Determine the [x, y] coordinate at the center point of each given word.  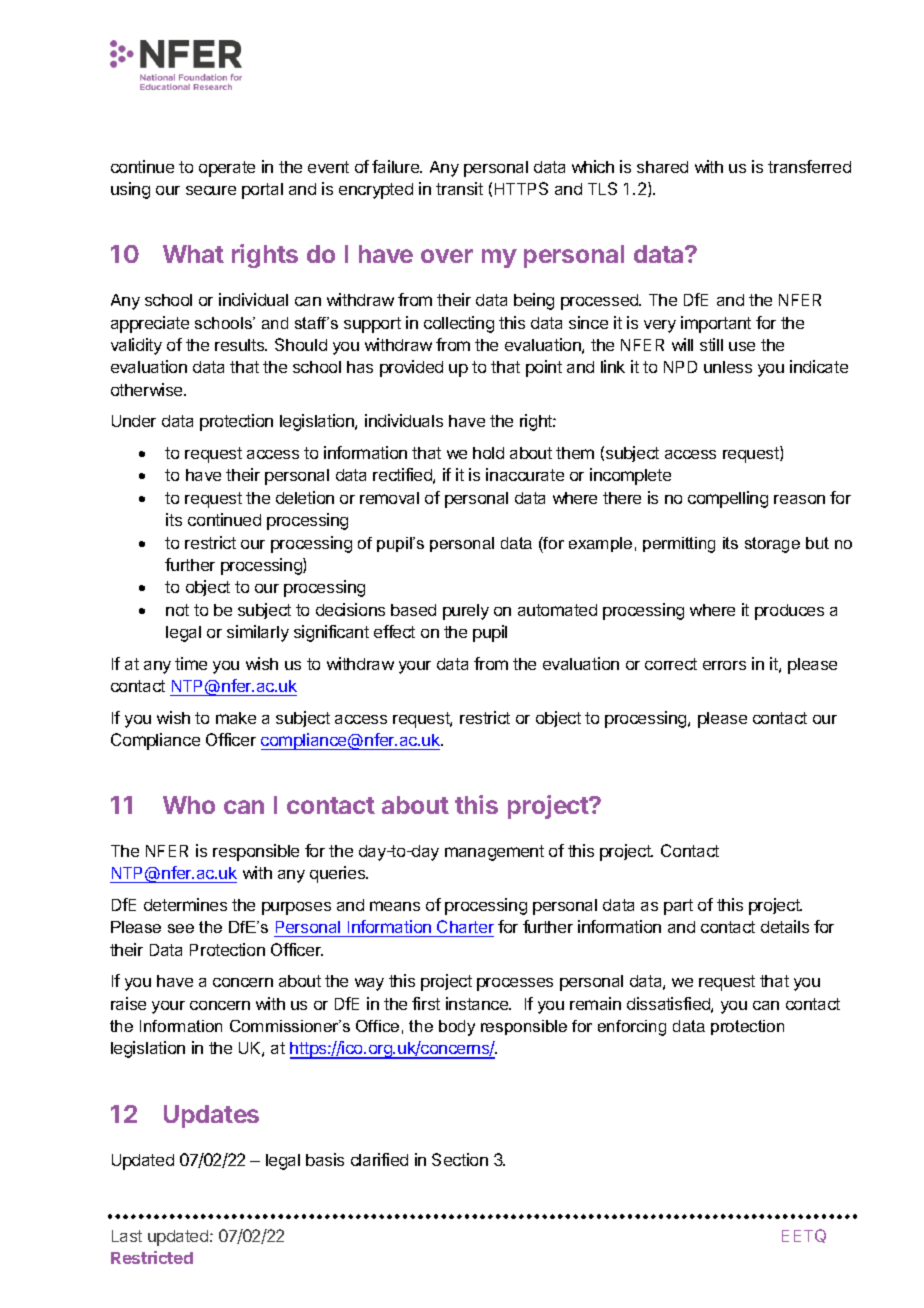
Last [127, 1236]
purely [466, 612]
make [236, 718]
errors [724, 665]
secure [211, 190]
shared [662, 167]
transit [459, 188]
